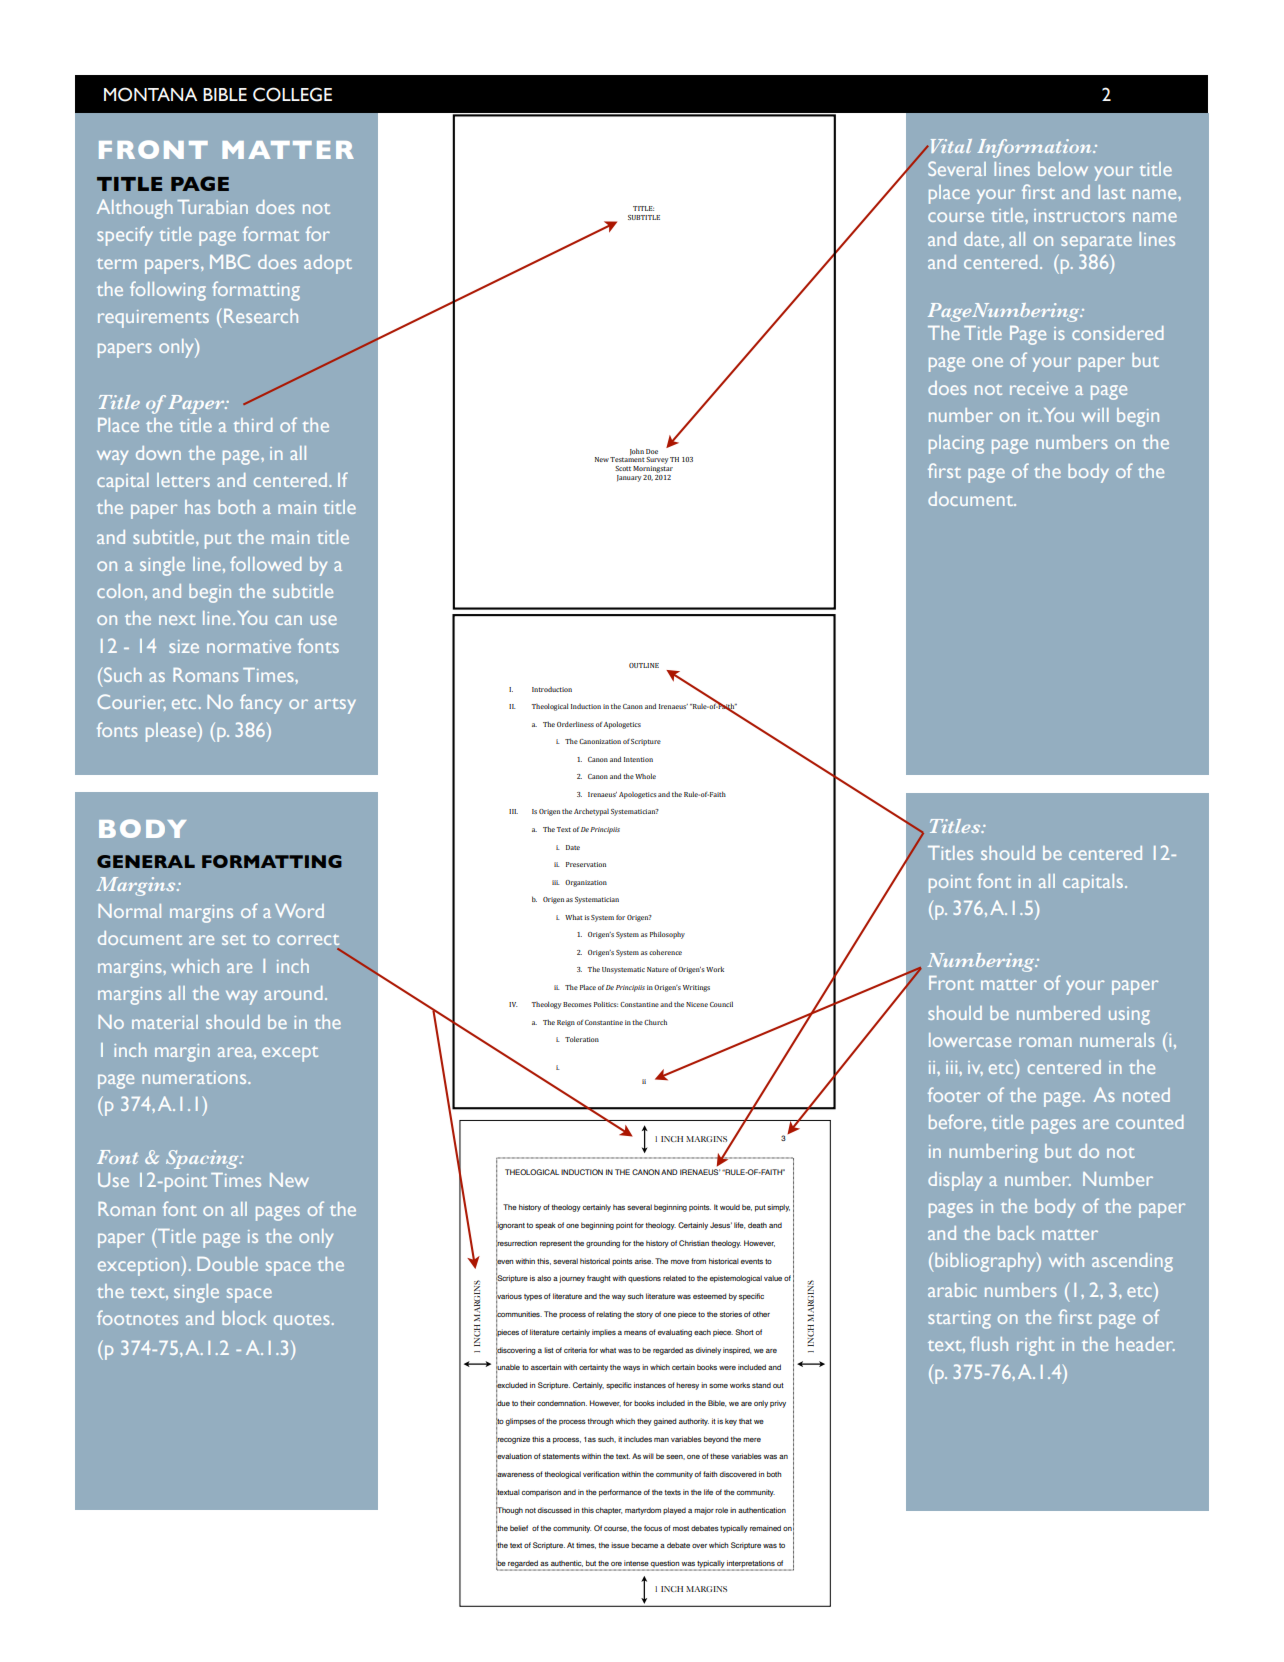 This image has width=1284, height=1662. I want to click on CANON, so click(646, 1172).
